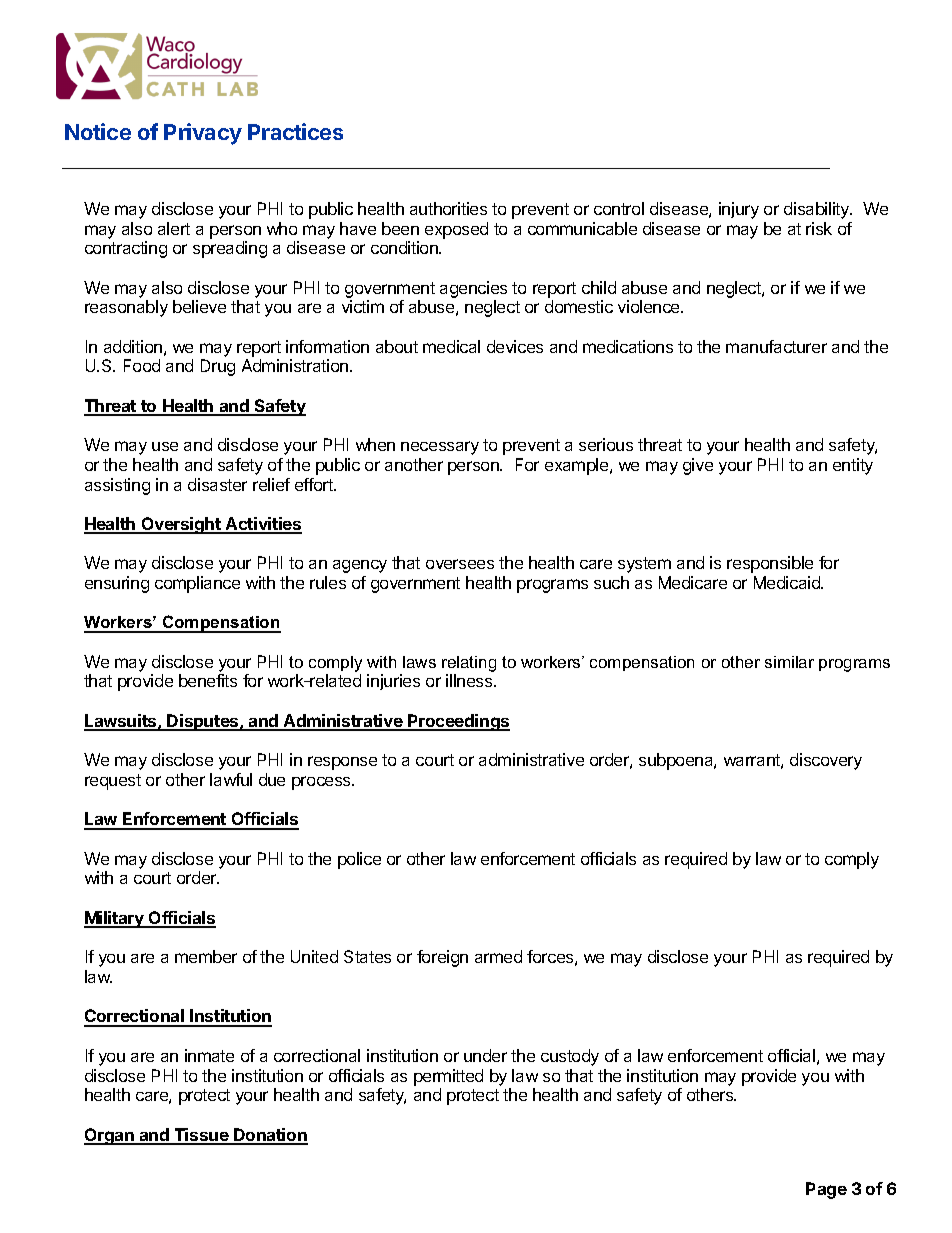 The width and height of the screenshot is (952, 1233). I want to click on injury, so click(739, 210).
